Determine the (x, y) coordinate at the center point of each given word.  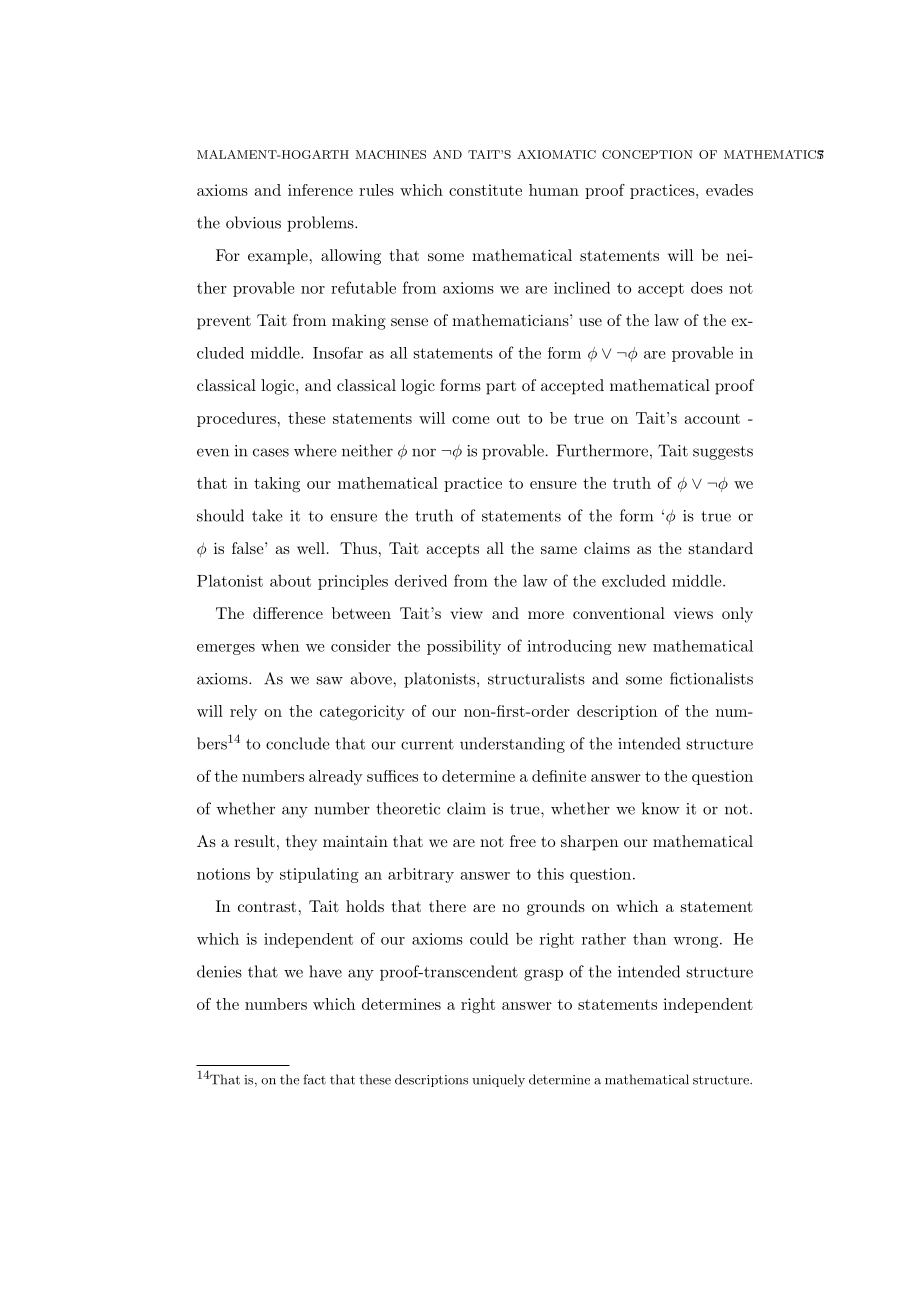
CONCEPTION (647, 154)
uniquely (498, 1080)
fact (314, 1079)
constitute (485, 190)
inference (320, 190)
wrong (695, 942)
